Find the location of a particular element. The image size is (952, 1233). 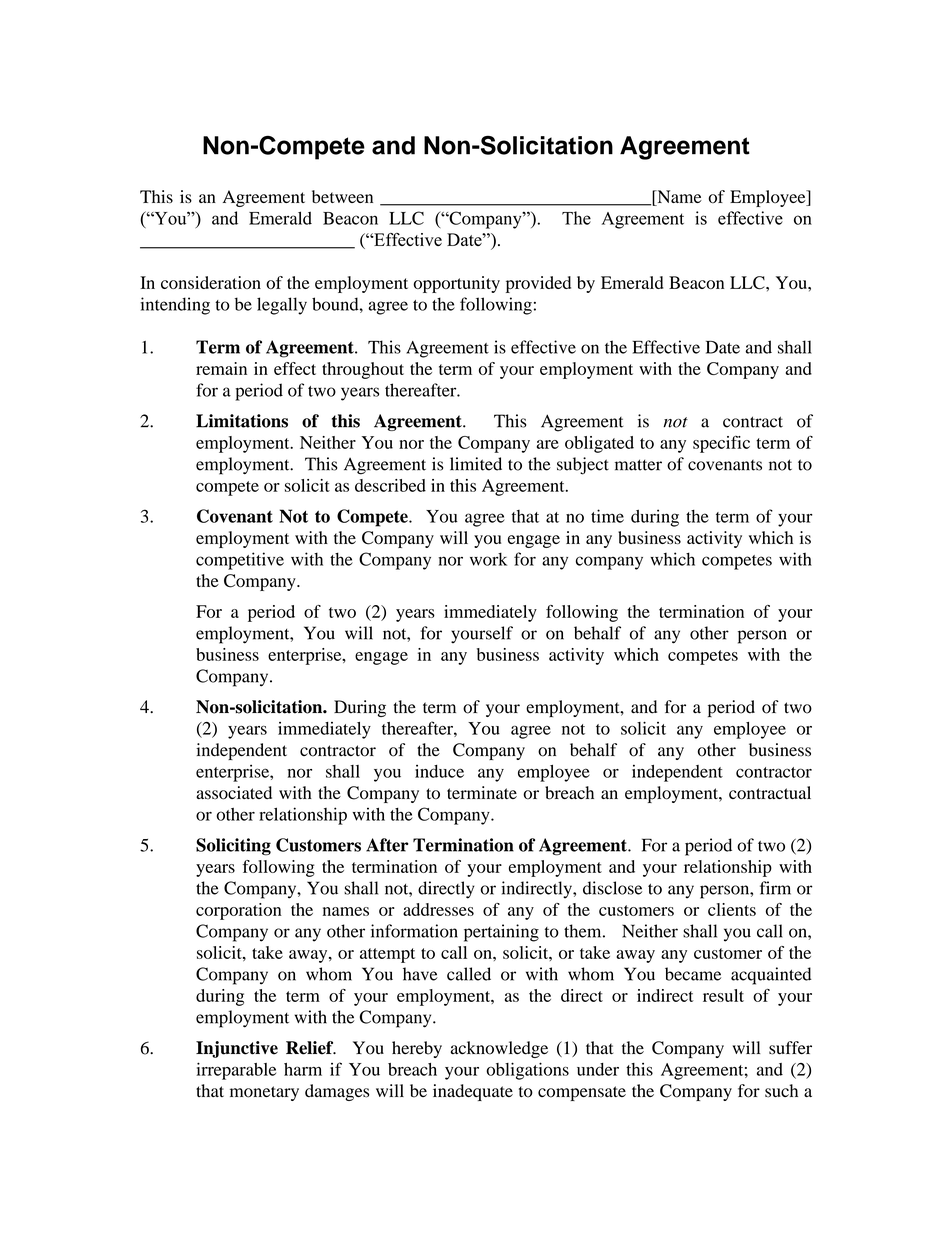

provided is located at coordinates (538, 284).
